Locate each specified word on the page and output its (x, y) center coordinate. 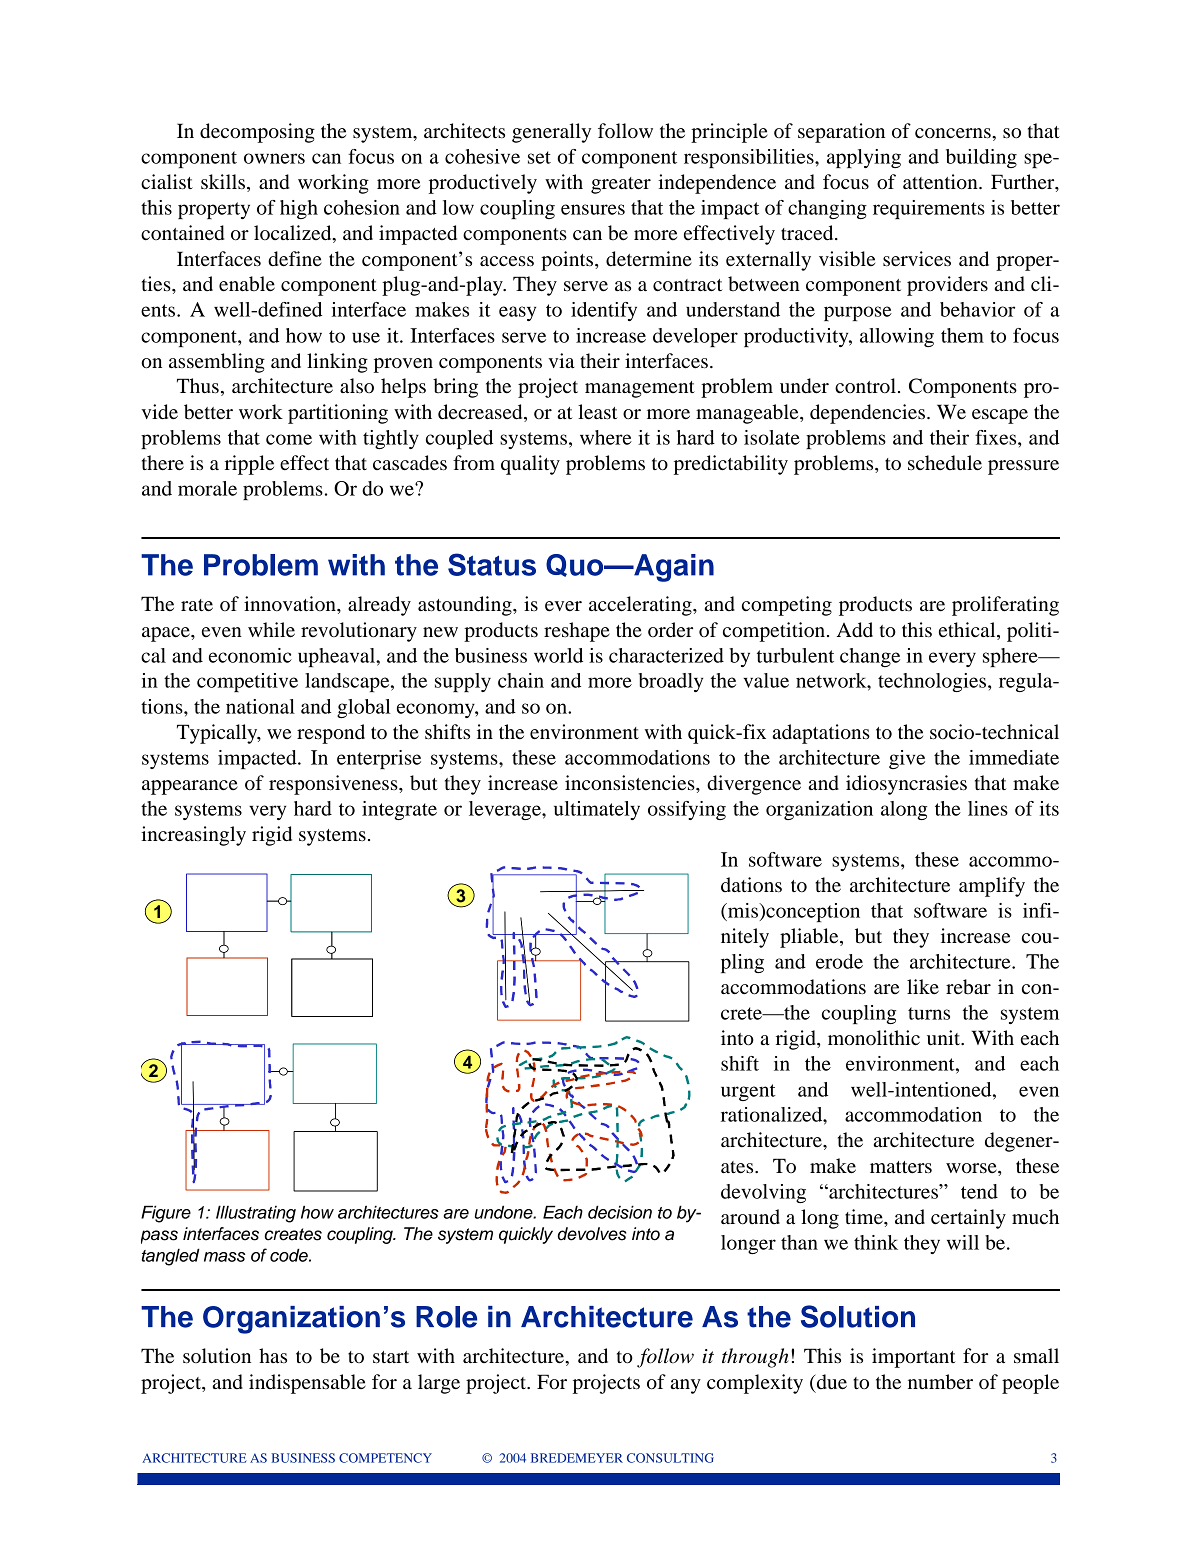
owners (274, 158)
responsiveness (334, 785)
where (606, 437)
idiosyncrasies (906, 785)
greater (621, 185)
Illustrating (256, 1214)
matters (901, 1167)
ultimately (597, 810)
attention (941, 182)
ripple (249, 465)
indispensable (307, 1384)
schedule (945, 463)
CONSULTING (670, 1458)
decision (620, 1212)
